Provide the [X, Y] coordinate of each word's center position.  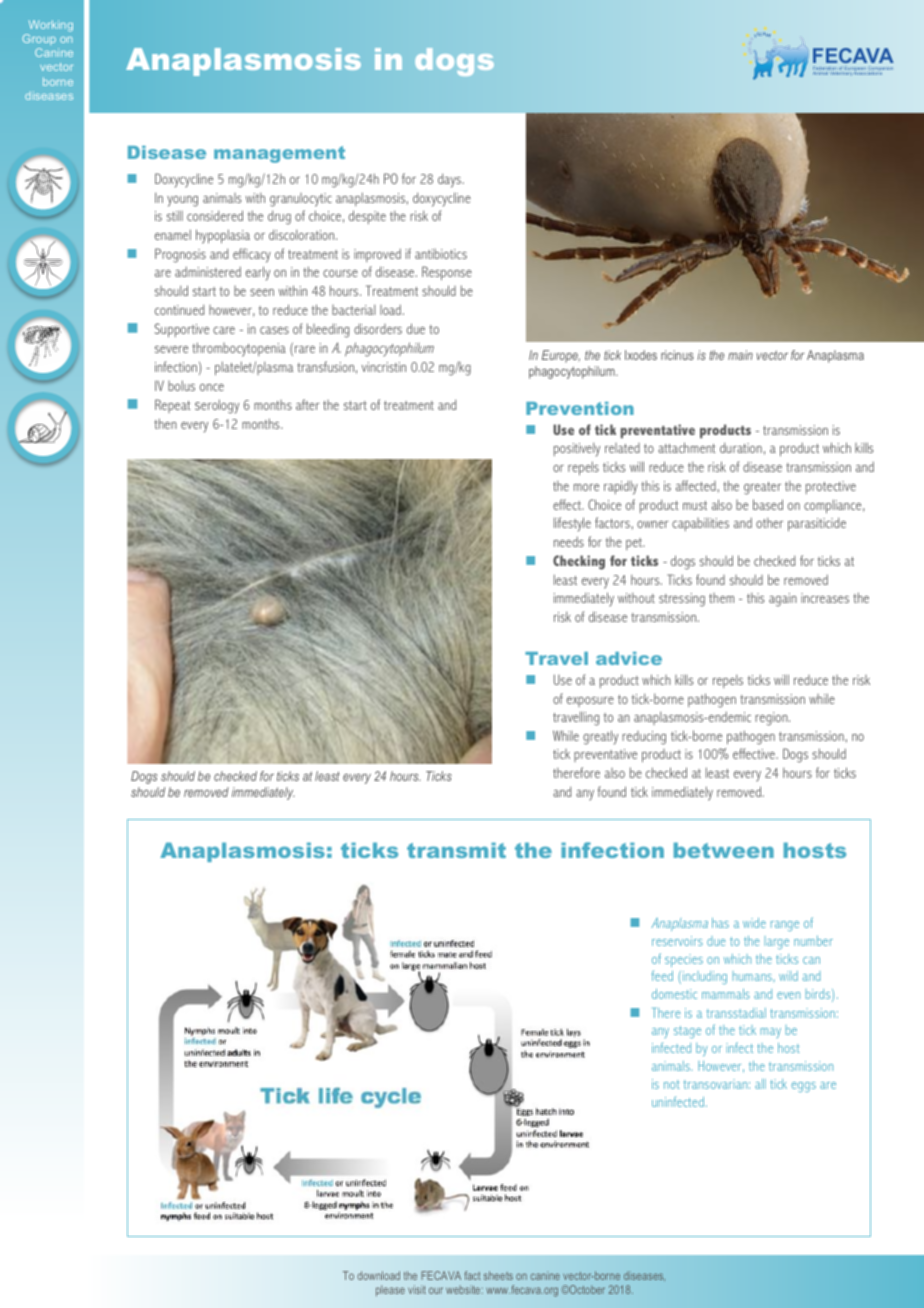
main [740, 355]
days [451, 180]
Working [51, 26]
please [390, 1290]
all [760, 1084]
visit [417, 1289]
